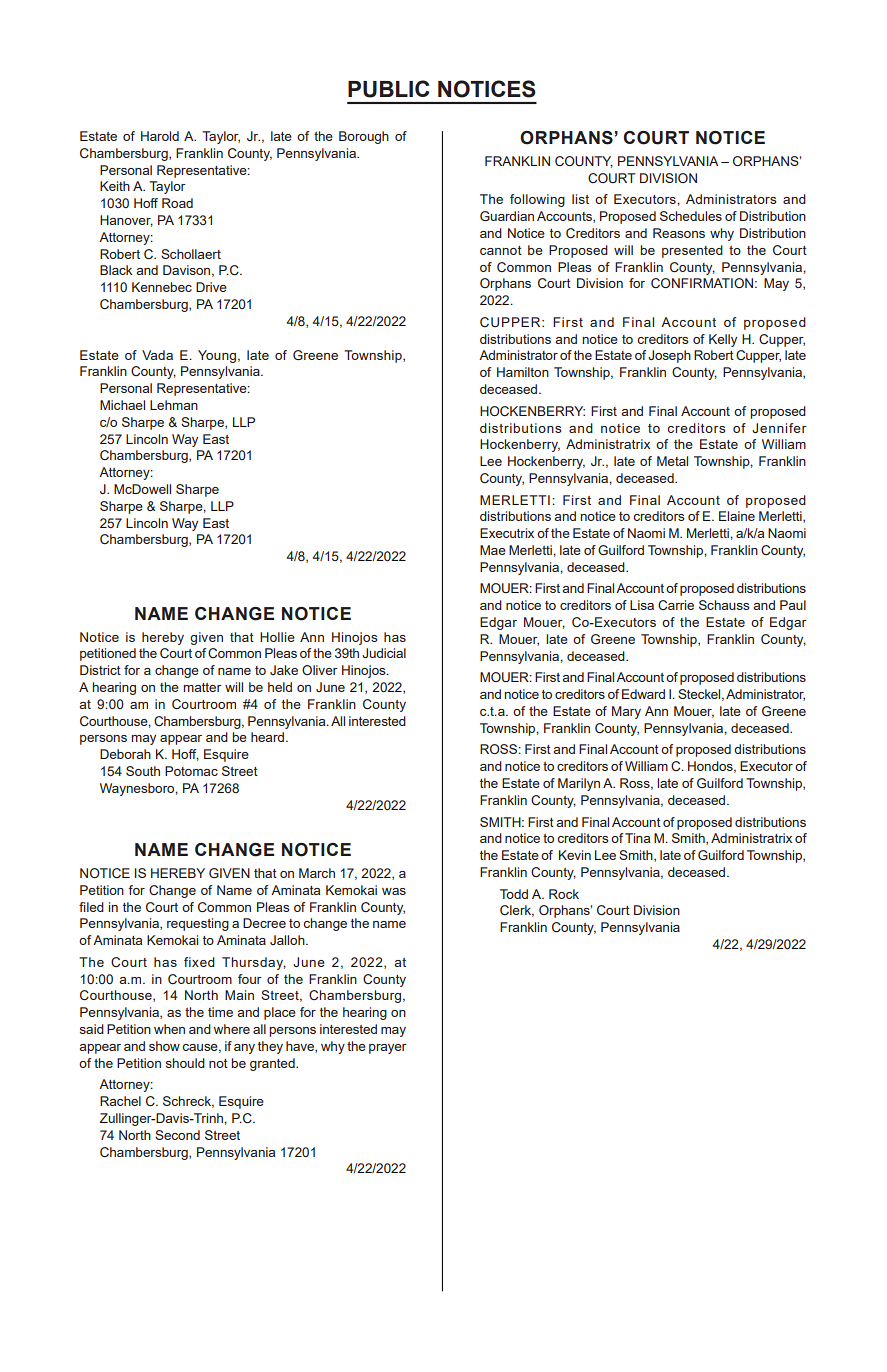 The width and height of the screenshot is (887, 1372). I want to click on Executrix, so click(507, 533).
